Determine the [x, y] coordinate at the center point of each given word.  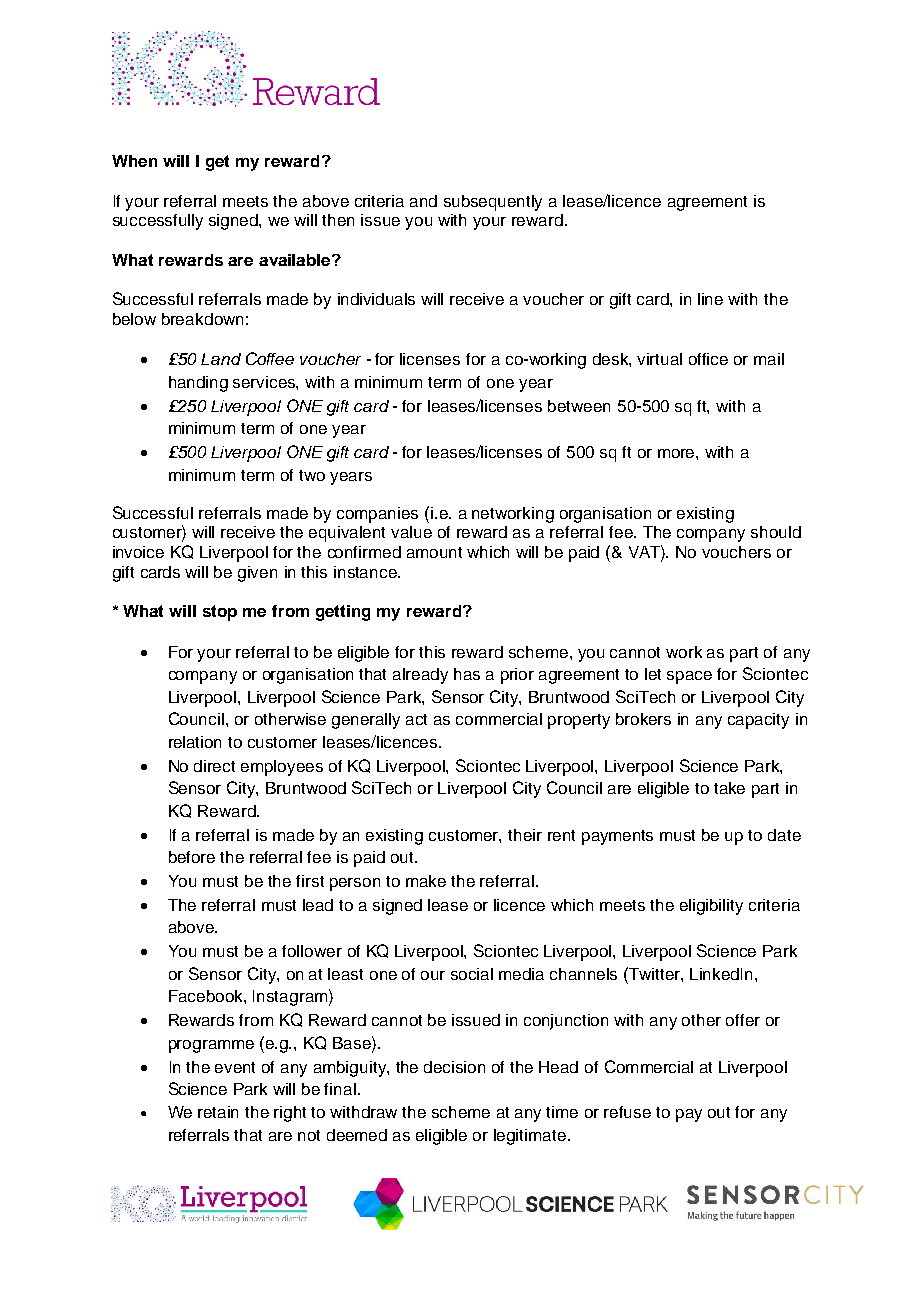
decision [454, 1067]
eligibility [711, 907]
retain [218, 1112]
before [192, 857]
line [710, 299]
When [134, 161]
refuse [627, 1112]
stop [220, 613]
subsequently [493, 203]
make [426, 881]
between [579, 406]
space [689, 677]
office [708, 359]
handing [198, 384]
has [467, 674]
